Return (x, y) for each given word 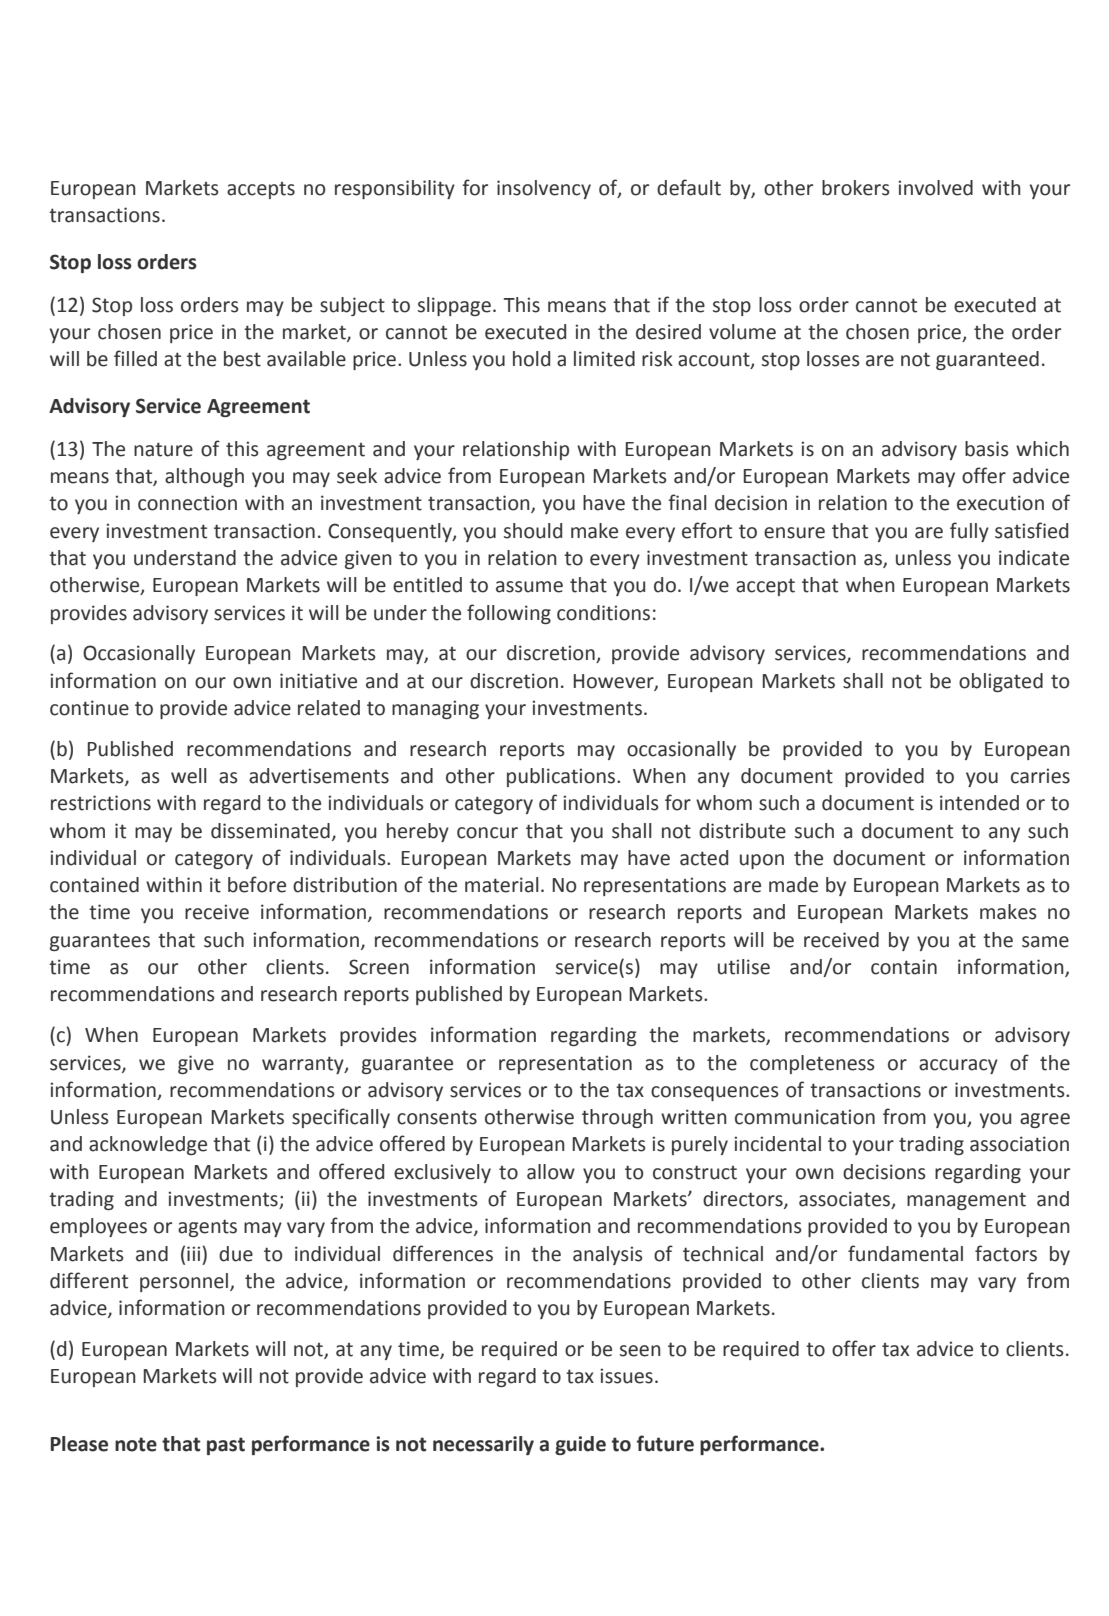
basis (987, 449)
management (966, 1201)
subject (352, 306)
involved (935, 188)
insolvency (544, 189)
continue (89, 708)
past (226, 1446)
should (533, 531)
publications (562, 777)
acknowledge (148, 1145)
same (1045, 942)
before (257, 884)
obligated (1001, 682)
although (204, 477)
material (502, 885)
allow (551, 1172)
